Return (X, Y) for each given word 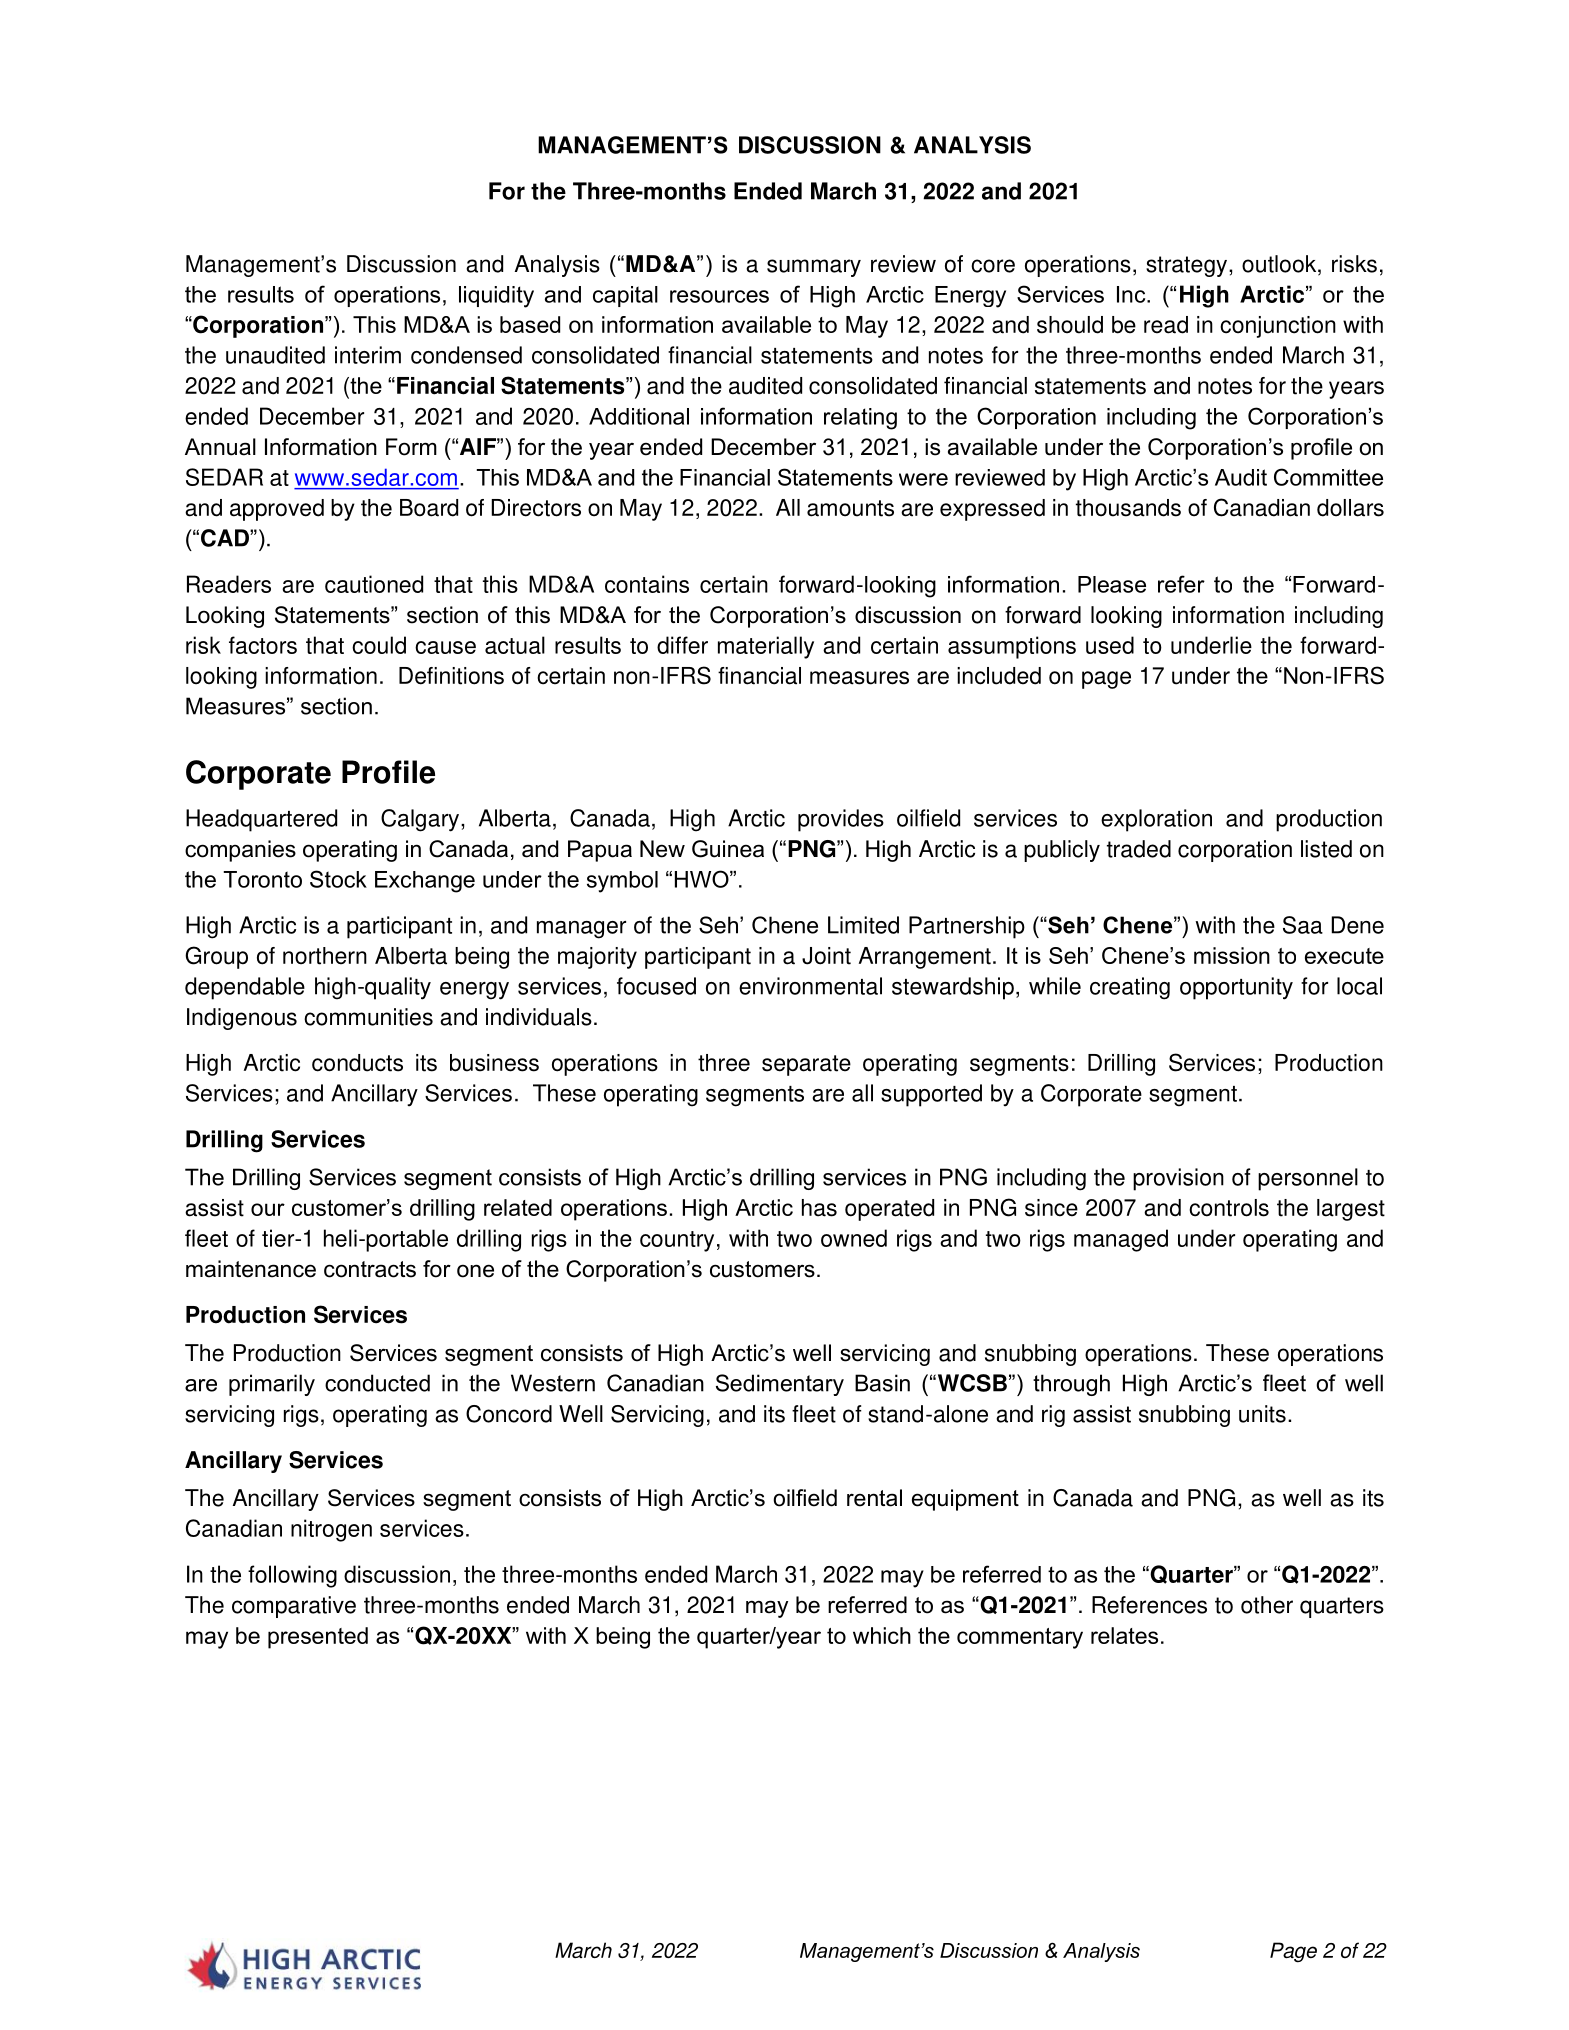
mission (1232, 955)
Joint (826, 956)
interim (368, 355)
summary (814, 268)
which (882, 1635)
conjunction (1278, 327)
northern (325, 956)
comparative (294, 1607)
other (1267, 1605)
